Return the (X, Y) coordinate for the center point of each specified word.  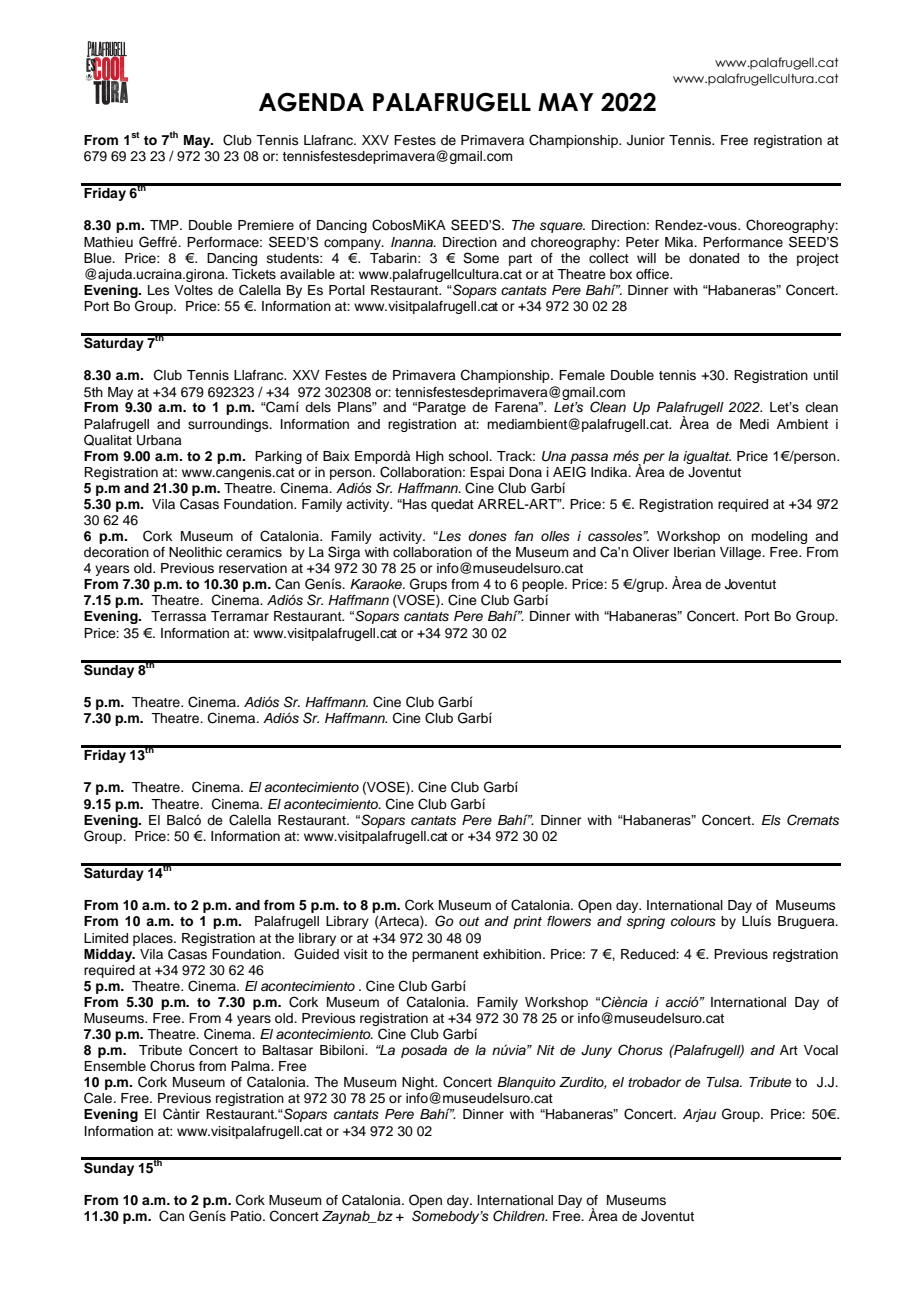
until (826, 375)
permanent (445, 956)
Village (742, 553)
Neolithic (195, 552)
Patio (247, 1216)
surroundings (229, 425)
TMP (165, 225)
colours (693, 921)
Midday (109, 955)
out (469, 921)
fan (524, 536)
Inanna (413, 242)
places (154, 939)
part (520, 260)
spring (646, 922)
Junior (646, 140)
